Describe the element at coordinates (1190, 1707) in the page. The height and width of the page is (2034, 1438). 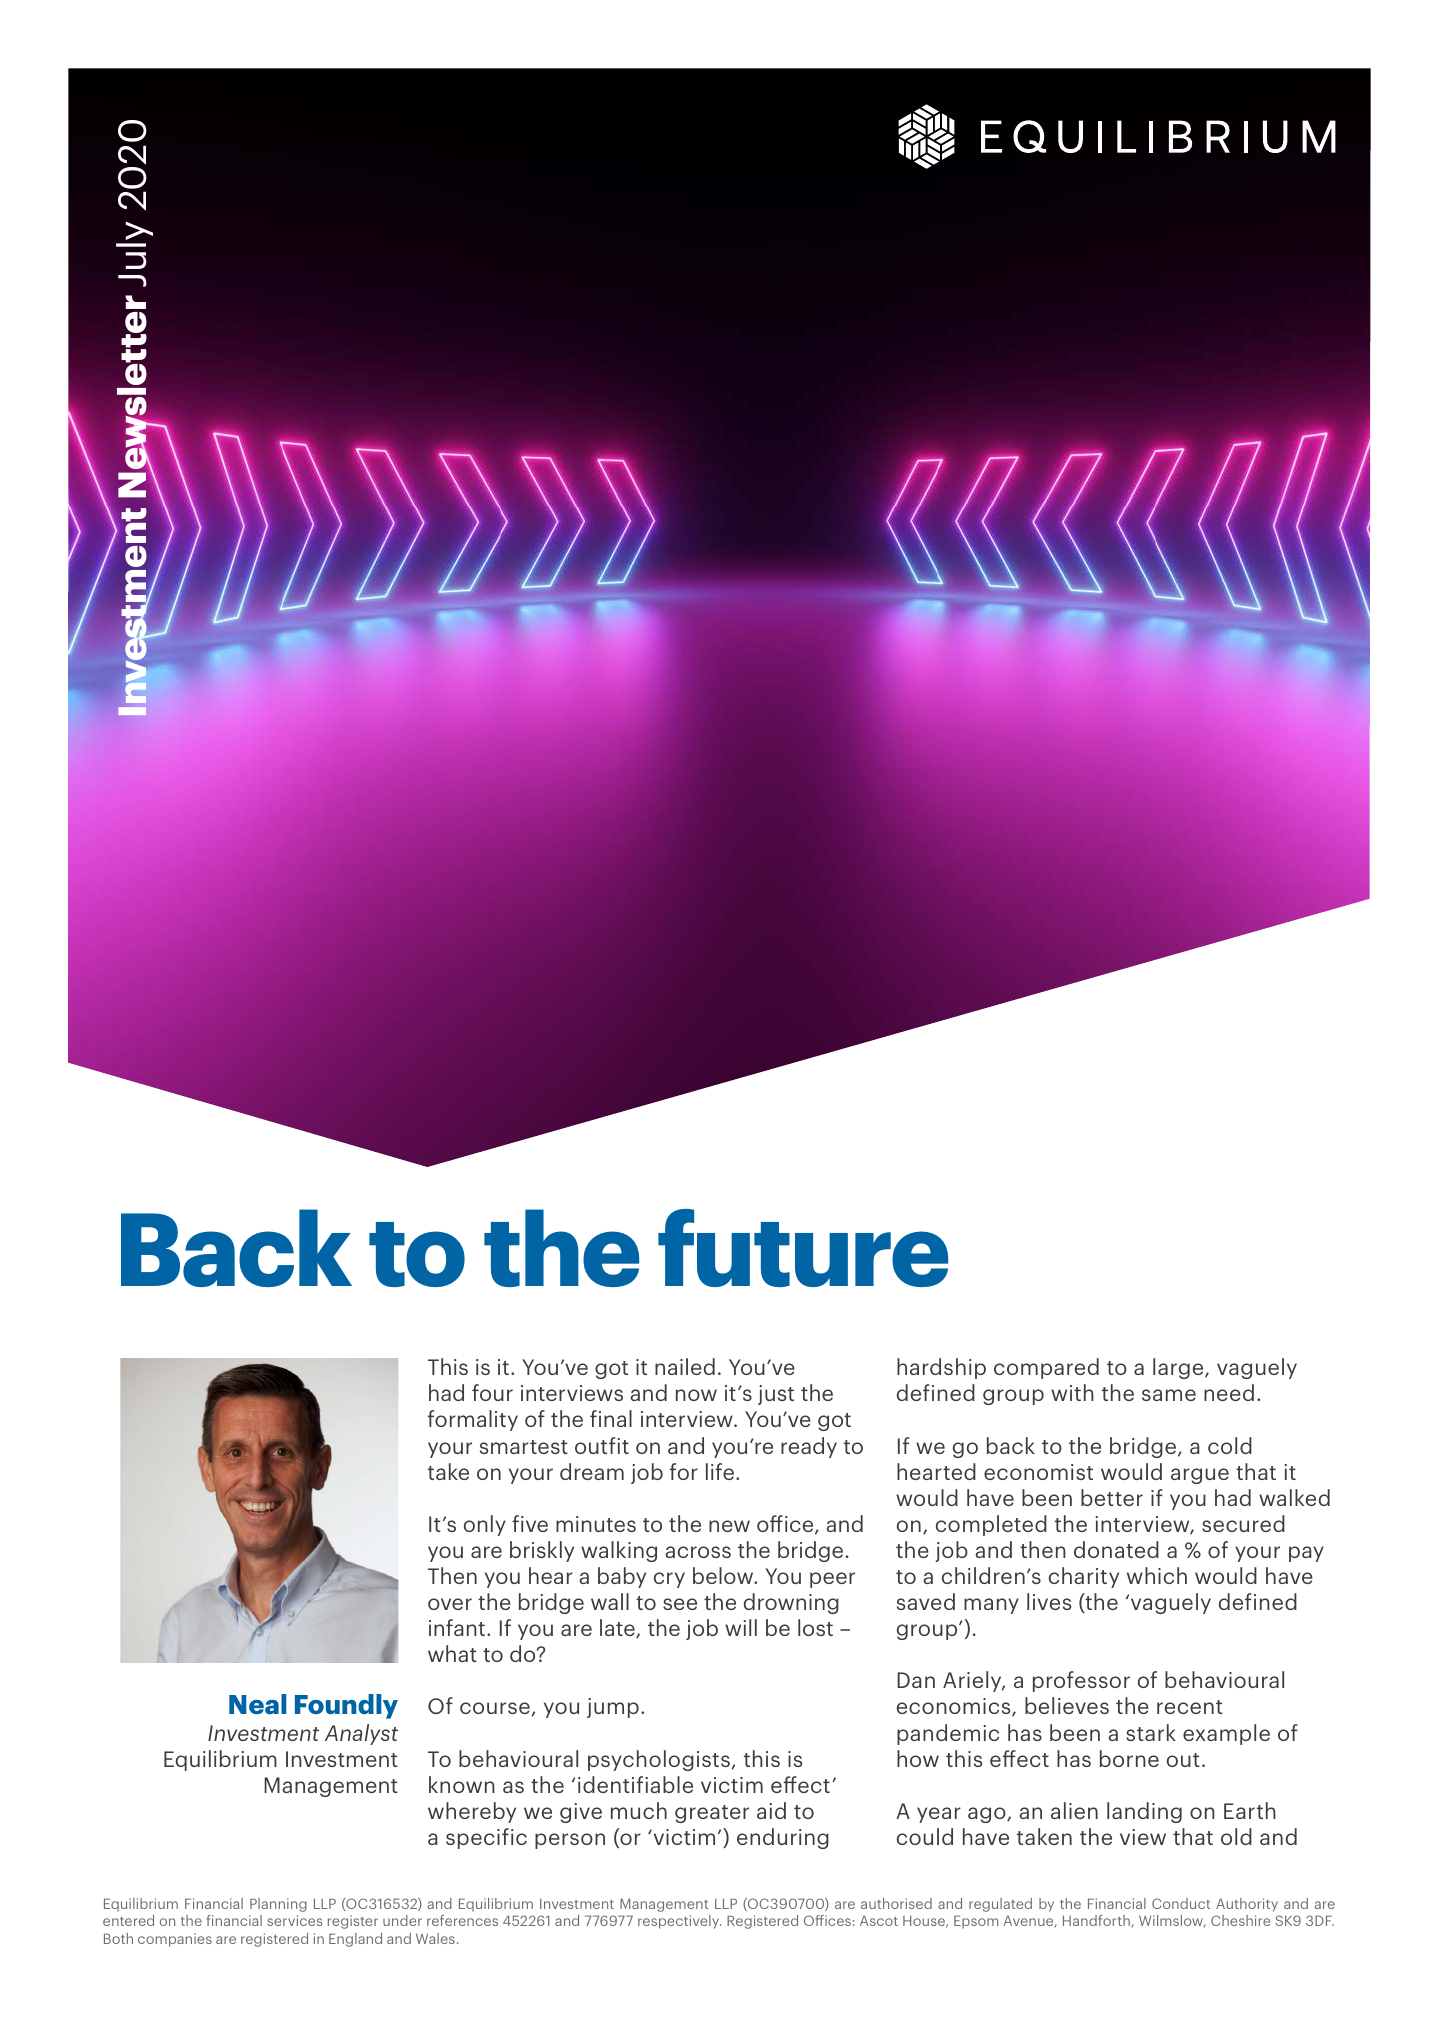
I see `recent` at that location.
